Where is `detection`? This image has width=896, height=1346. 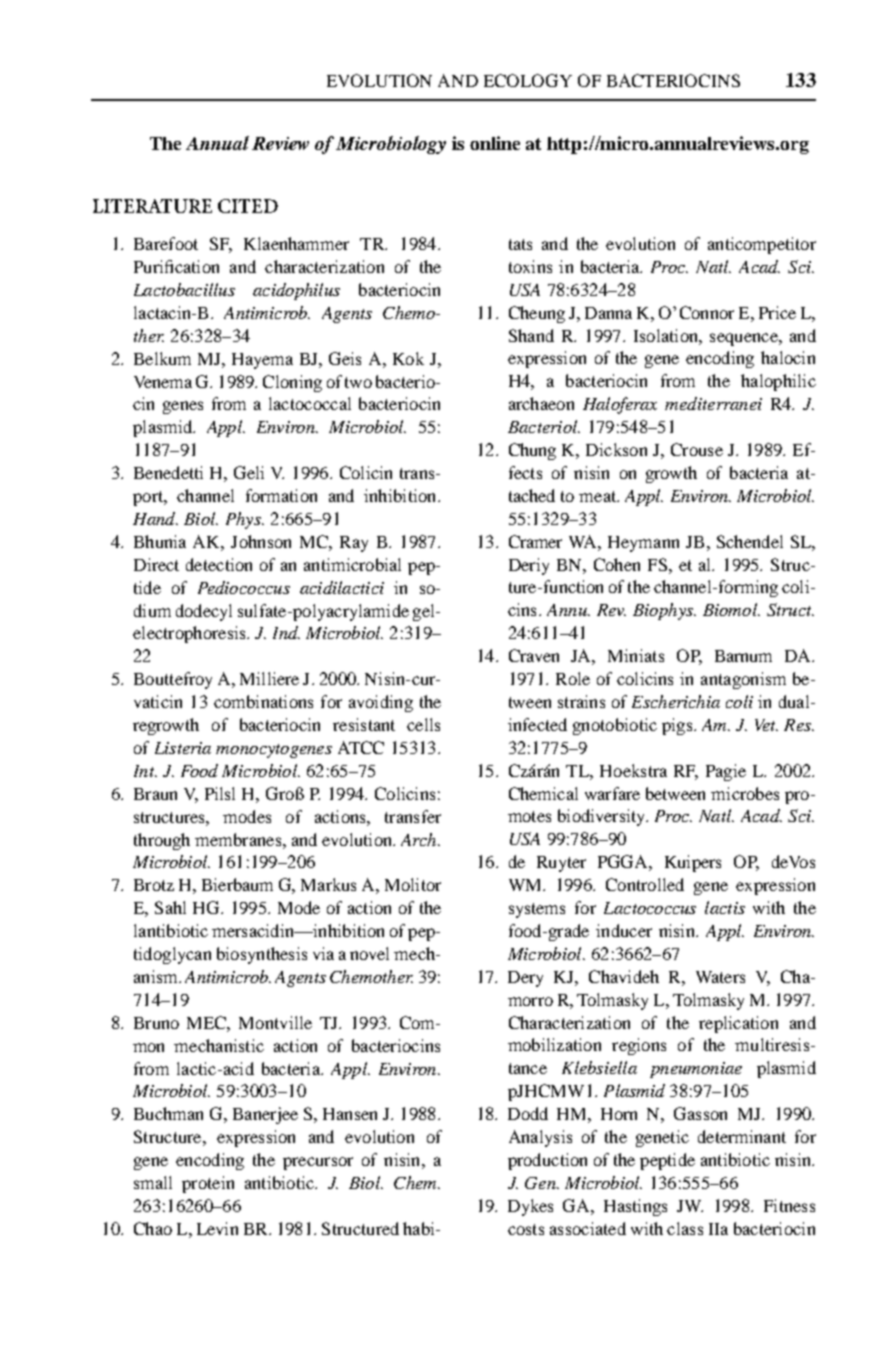
detection is located at coordinates (219, 564).
